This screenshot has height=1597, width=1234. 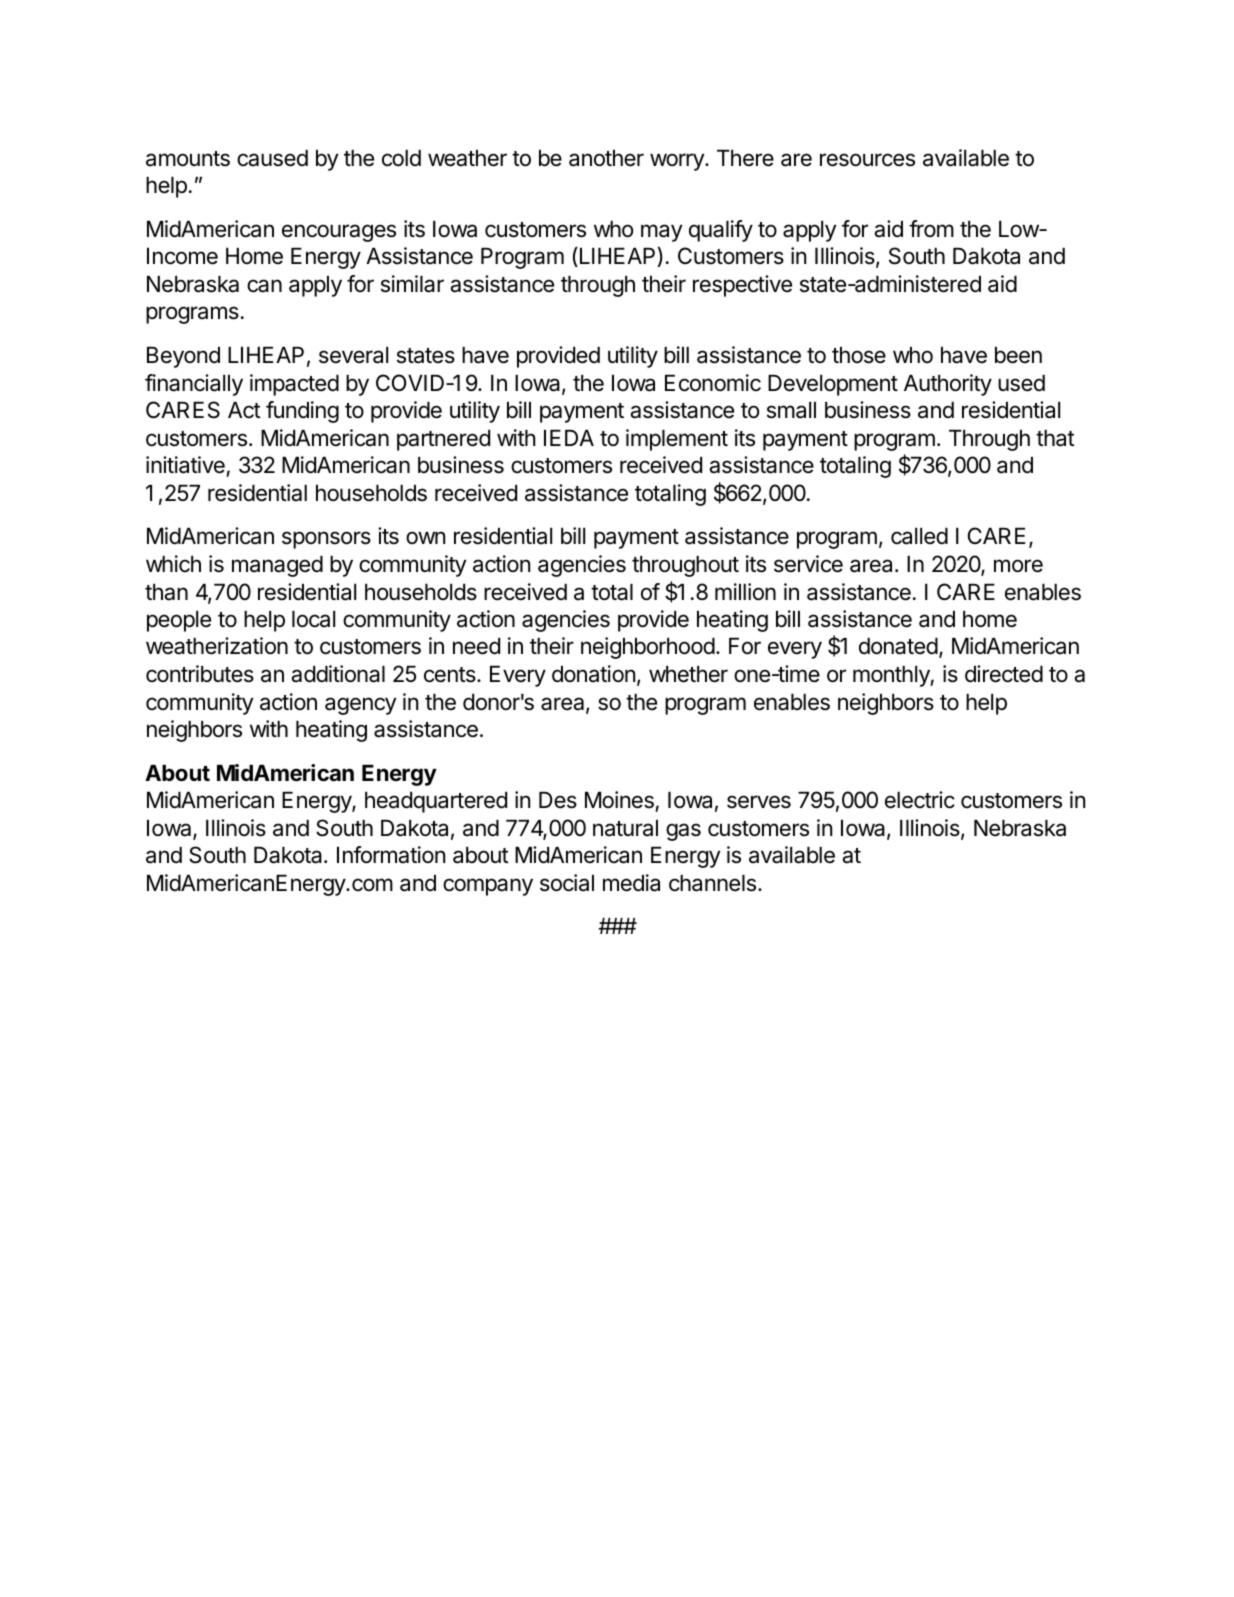 What do you see at coordinates (391, 855) in the screenshot?
I see `Information` at bounding box center [391, 855].
